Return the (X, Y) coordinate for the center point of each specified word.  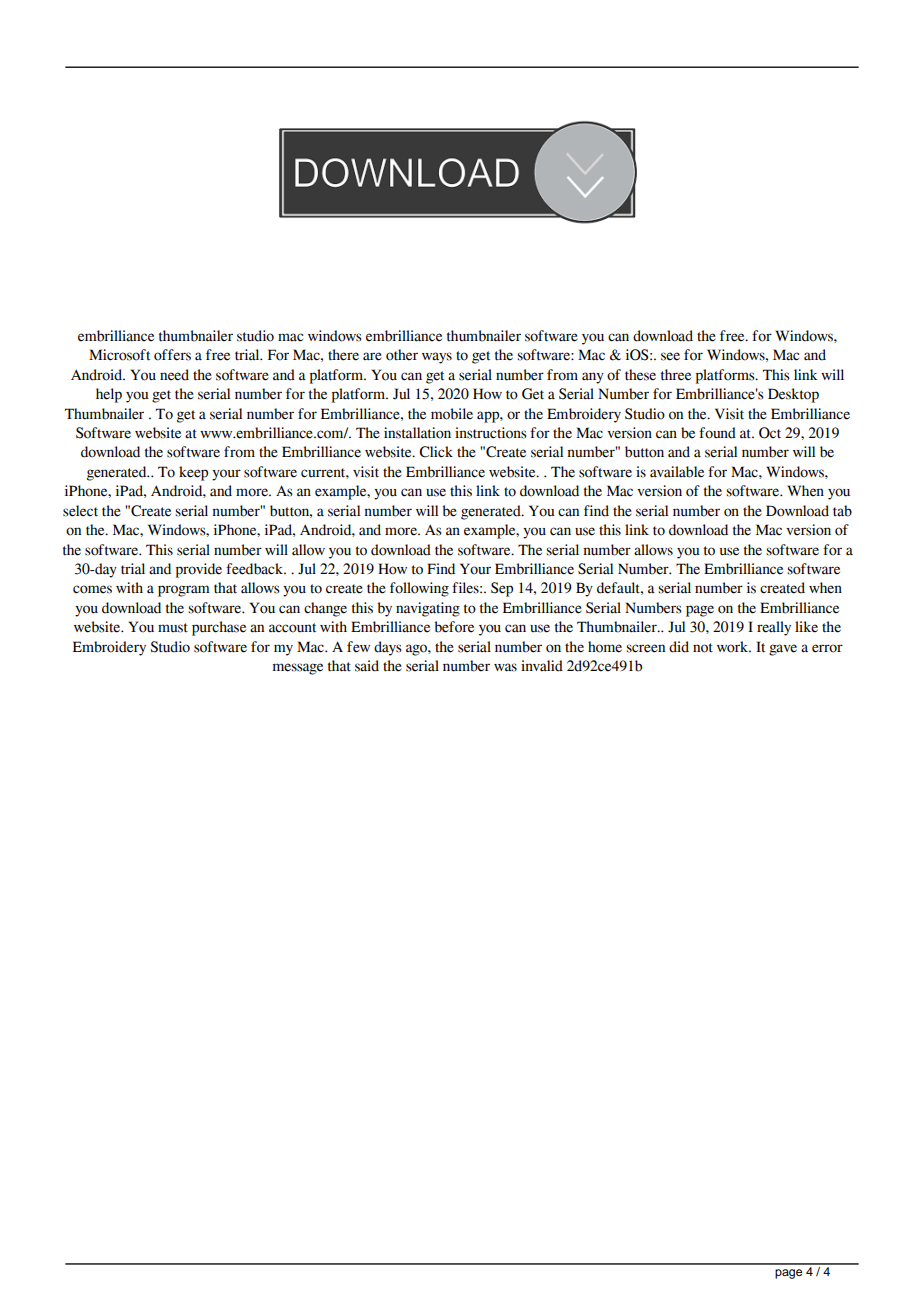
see (670, 356)
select (80, 511)
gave (783, 650)
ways (437, 358)
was (505, 667)
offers (172, 355)
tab (842, 511)
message (298, 669)
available (677, 472)
